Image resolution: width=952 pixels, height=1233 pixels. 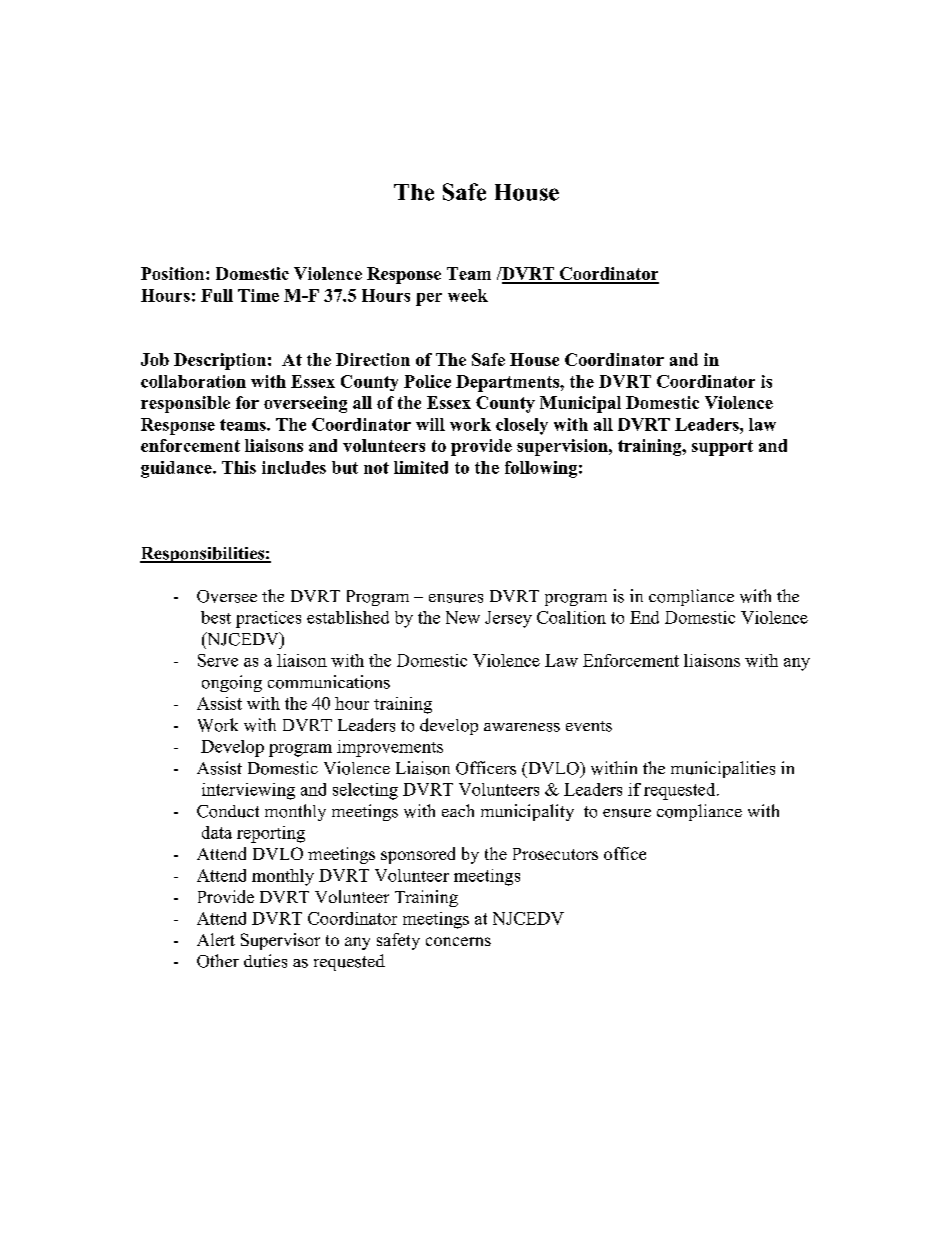 What do you see at coordinates (217, 295) in the document?
I see `Full` at bounding box center [217, 295].
